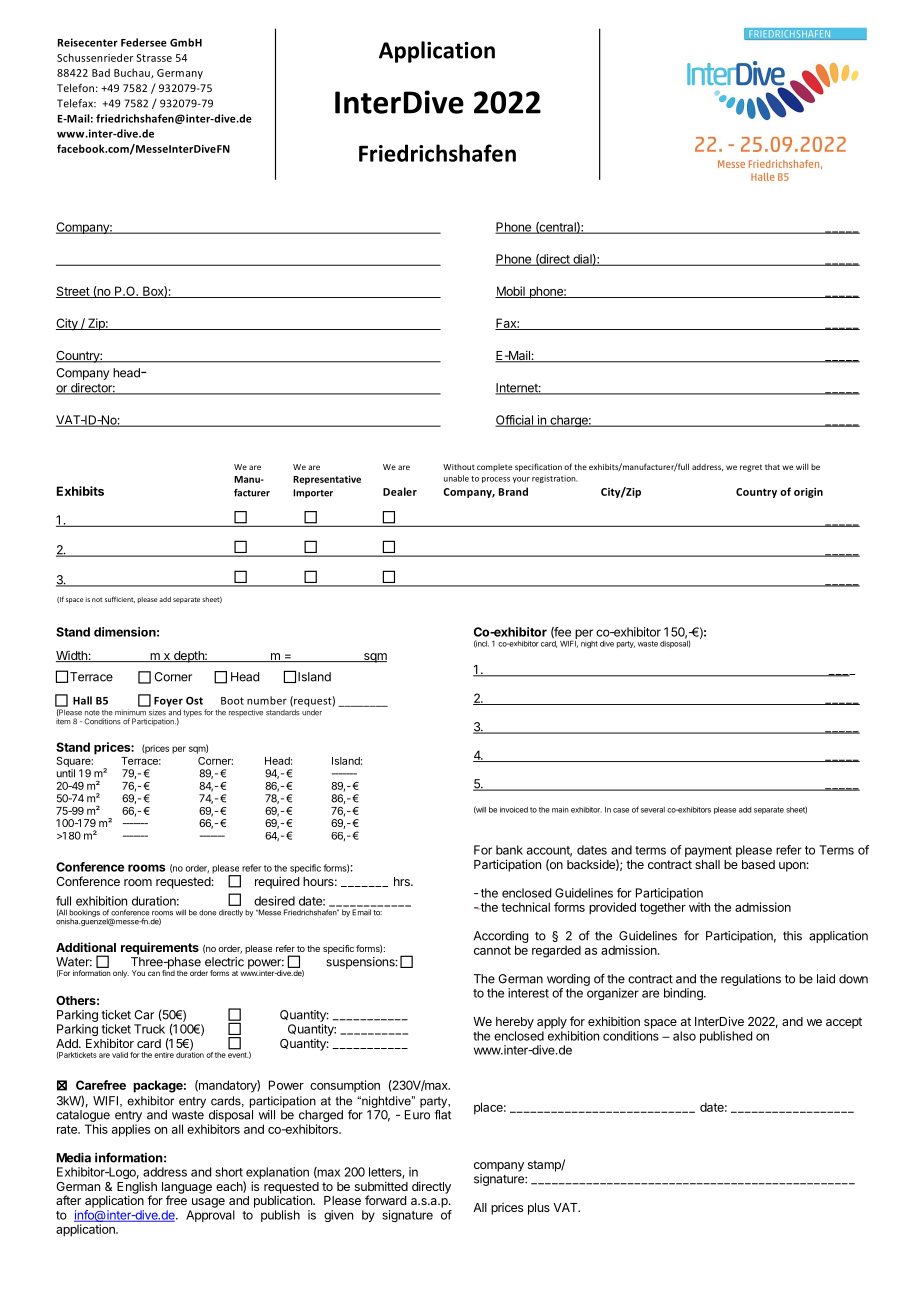  Describe the element at coordinates (381, 1186) in the image. I see `submitted` at that location.
